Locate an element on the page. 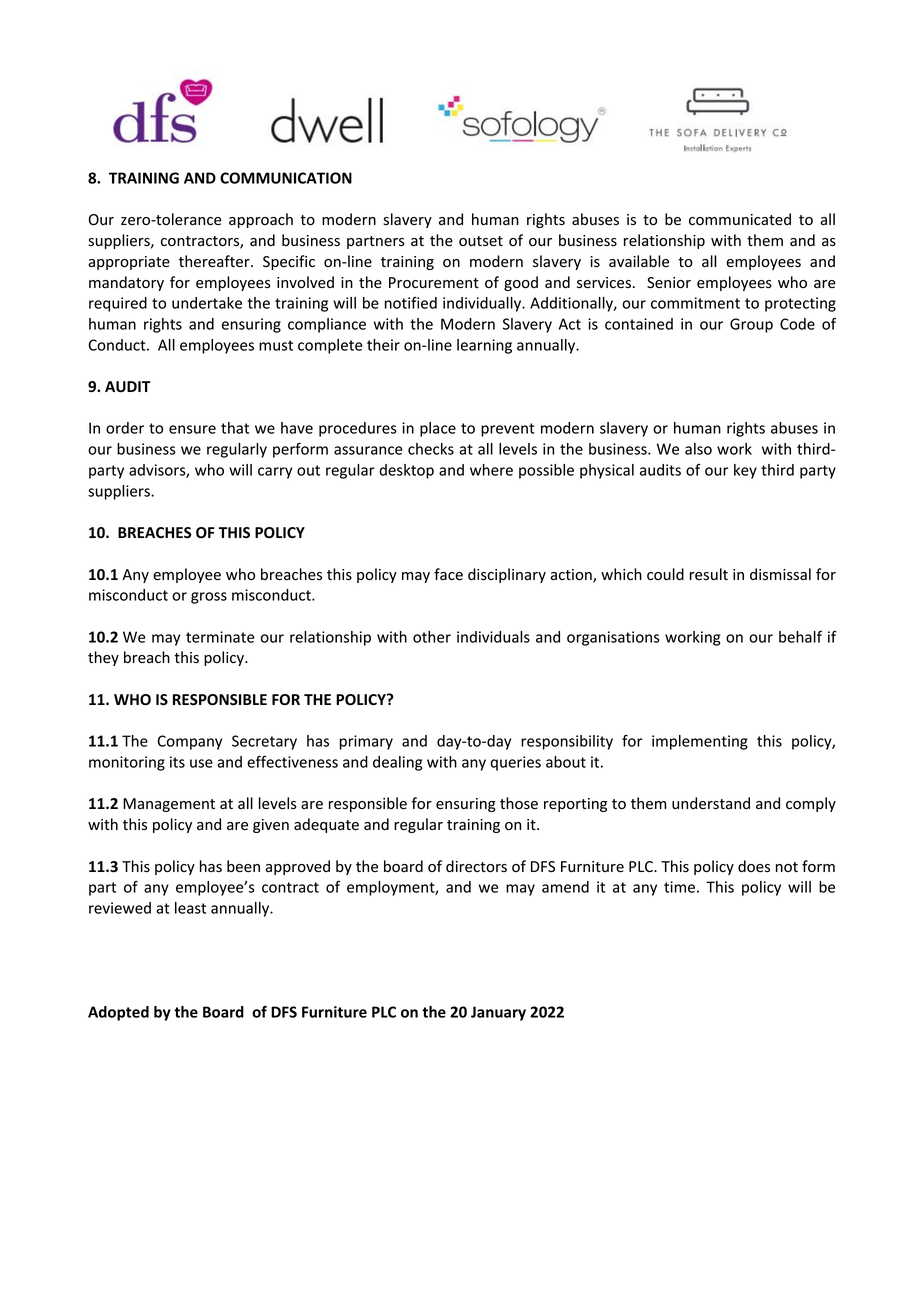 The image size is (924, 1308). face is located at coordinates (448, 574).
